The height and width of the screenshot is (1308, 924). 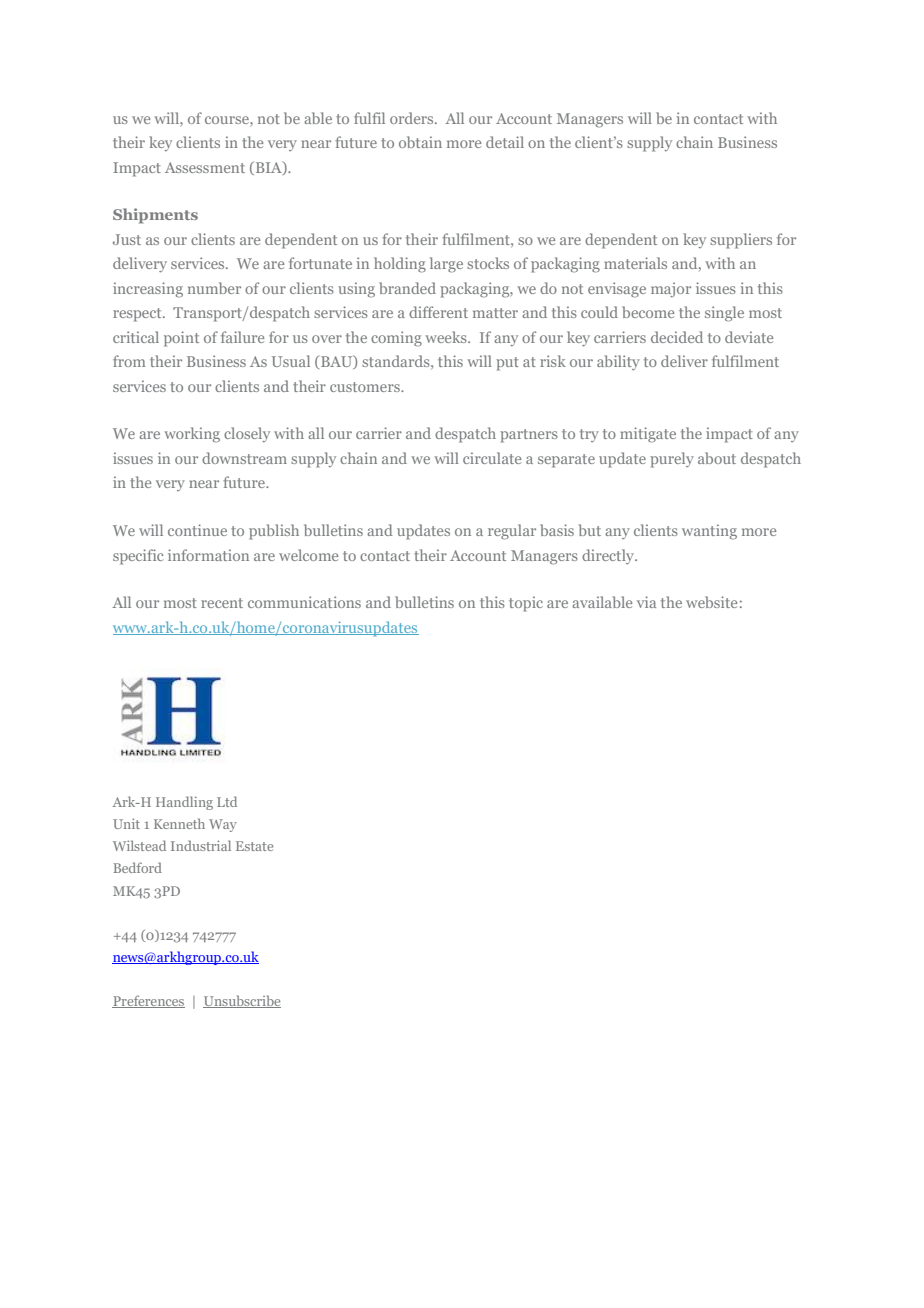 What do you see at coordinates (711, 602) in the screenshot?
I see `website` at bounding box center [711, 602].
